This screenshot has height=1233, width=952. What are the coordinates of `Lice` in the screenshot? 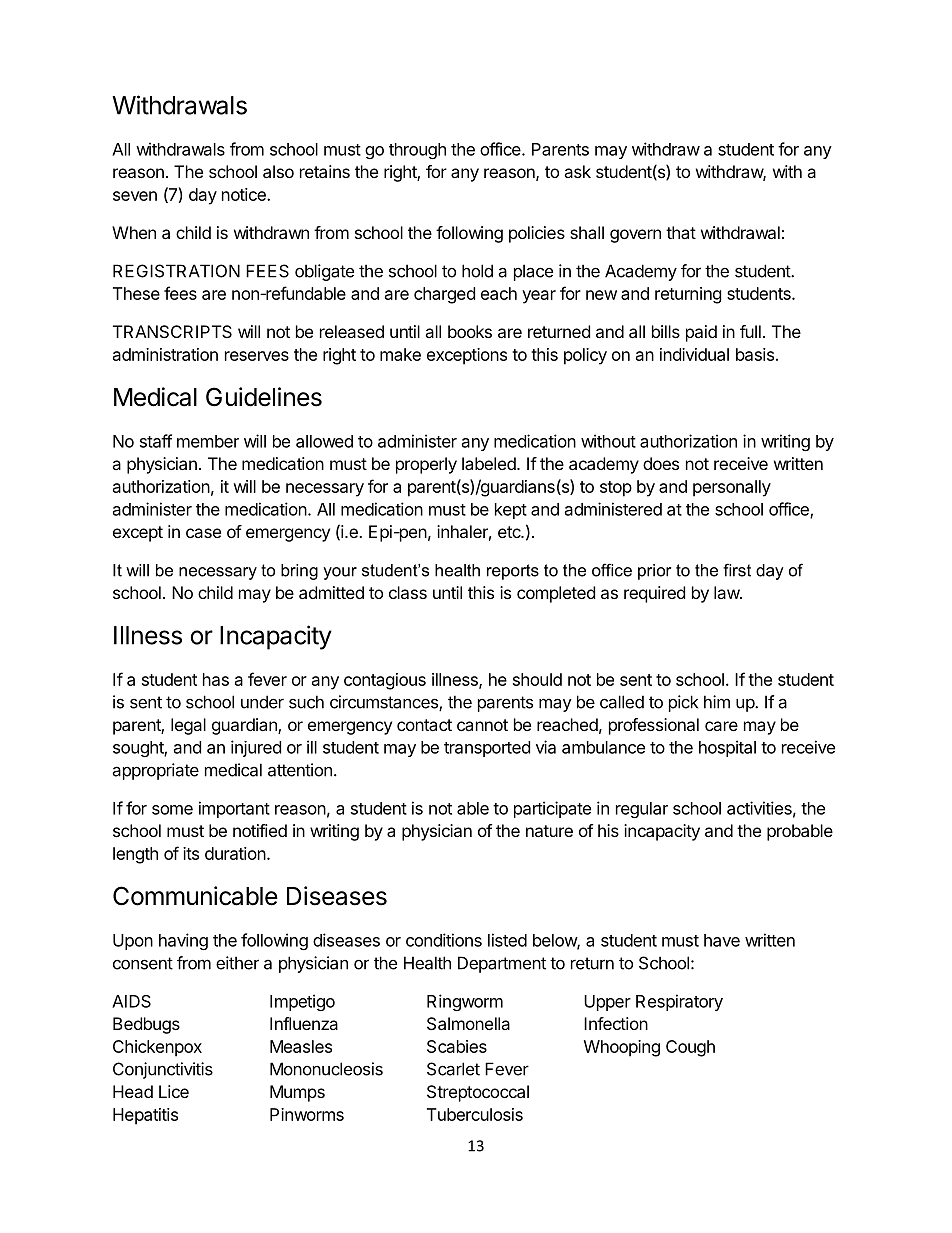 It's located at (174, 1091).
